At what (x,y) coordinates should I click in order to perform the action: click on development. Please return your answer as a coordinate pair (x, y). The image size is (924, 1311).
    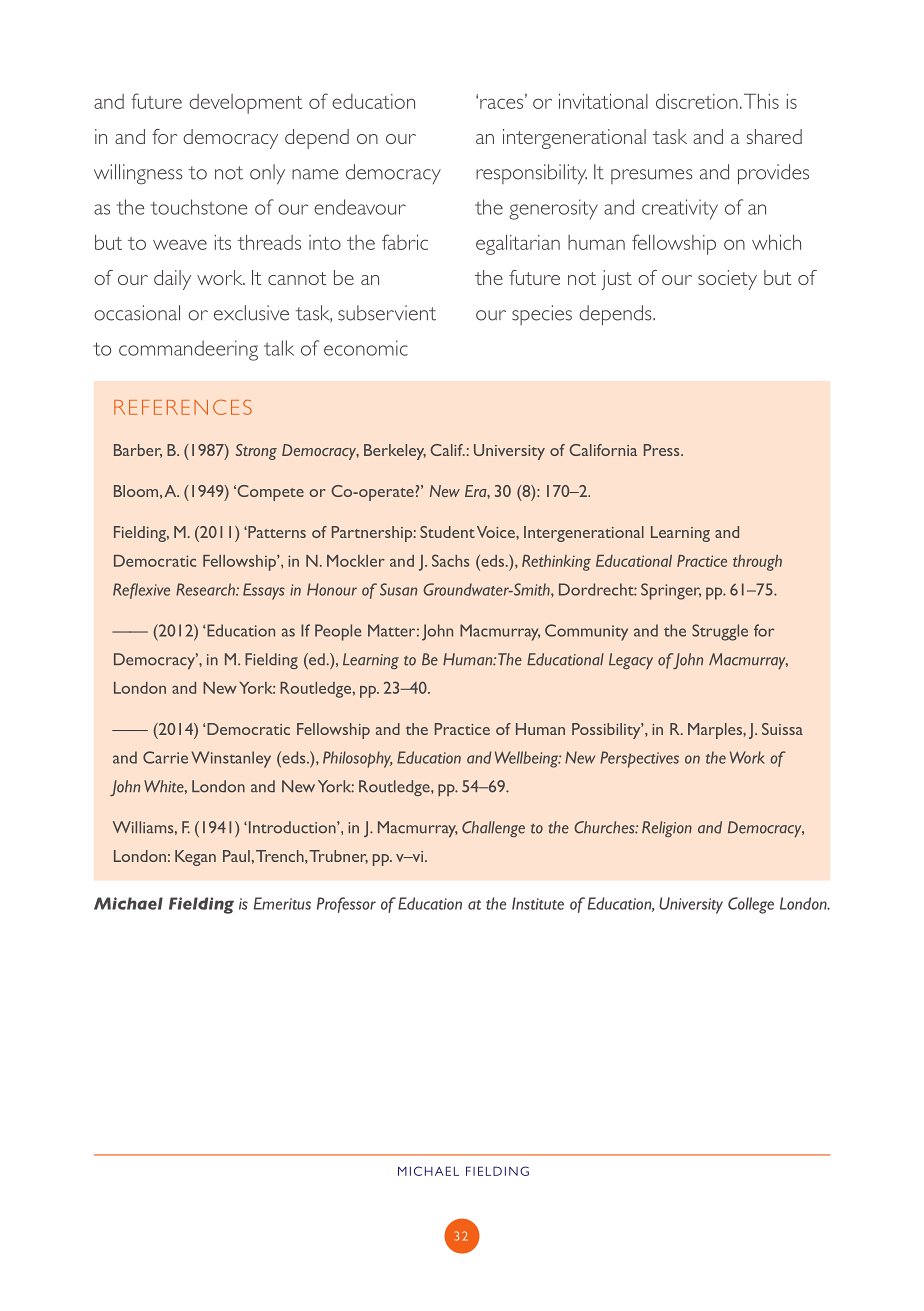
    Looking at the image, I should click on (245, 104).
